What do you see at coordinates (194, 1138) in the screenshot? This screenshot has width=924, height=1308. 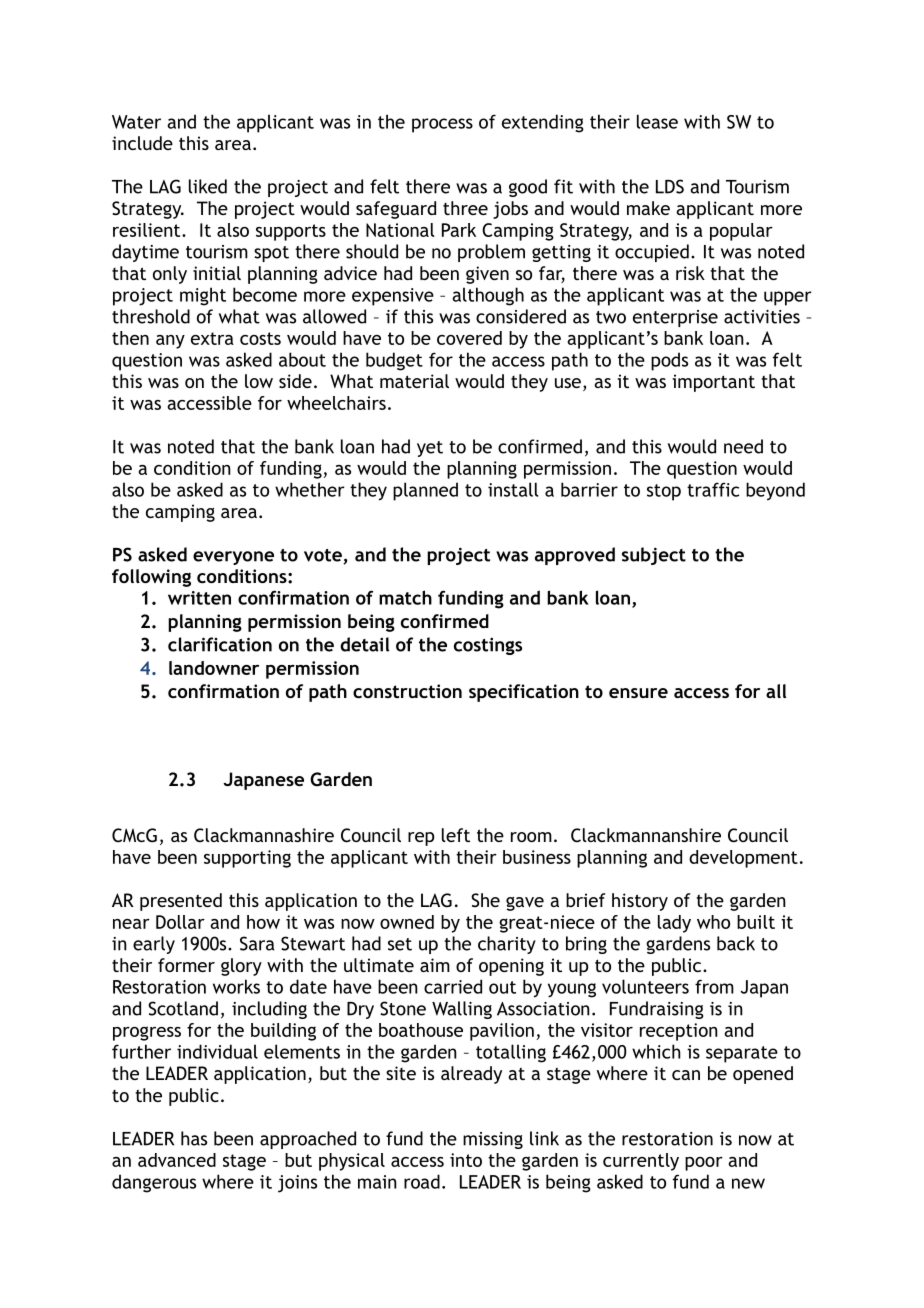 I see `has` at bounding box center [194, 1138].
